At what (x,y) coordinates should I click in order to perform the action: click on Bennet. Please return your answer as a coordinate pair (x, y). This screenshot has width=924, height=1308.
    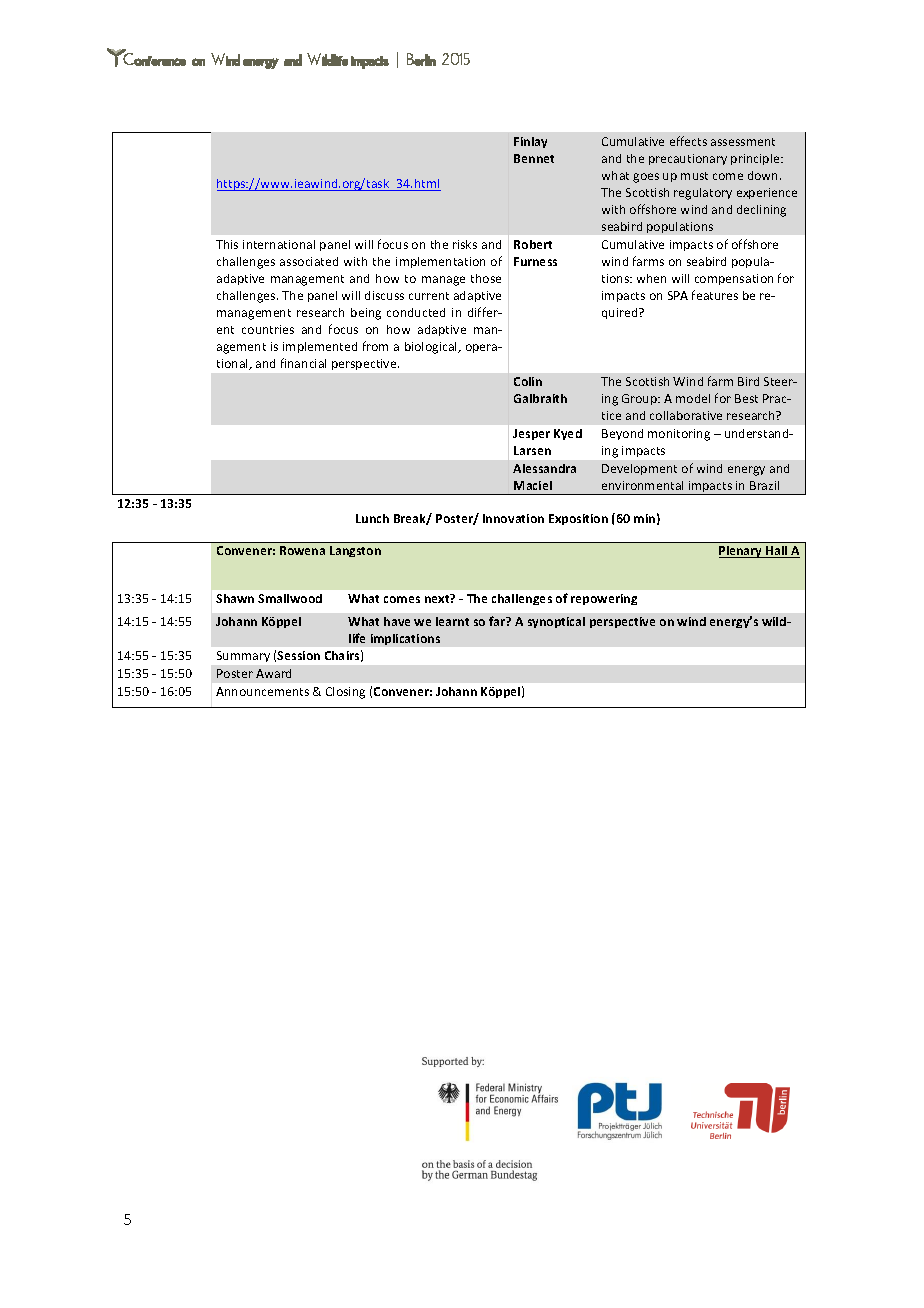
    Looking at the image, I should click on (534, 158).
